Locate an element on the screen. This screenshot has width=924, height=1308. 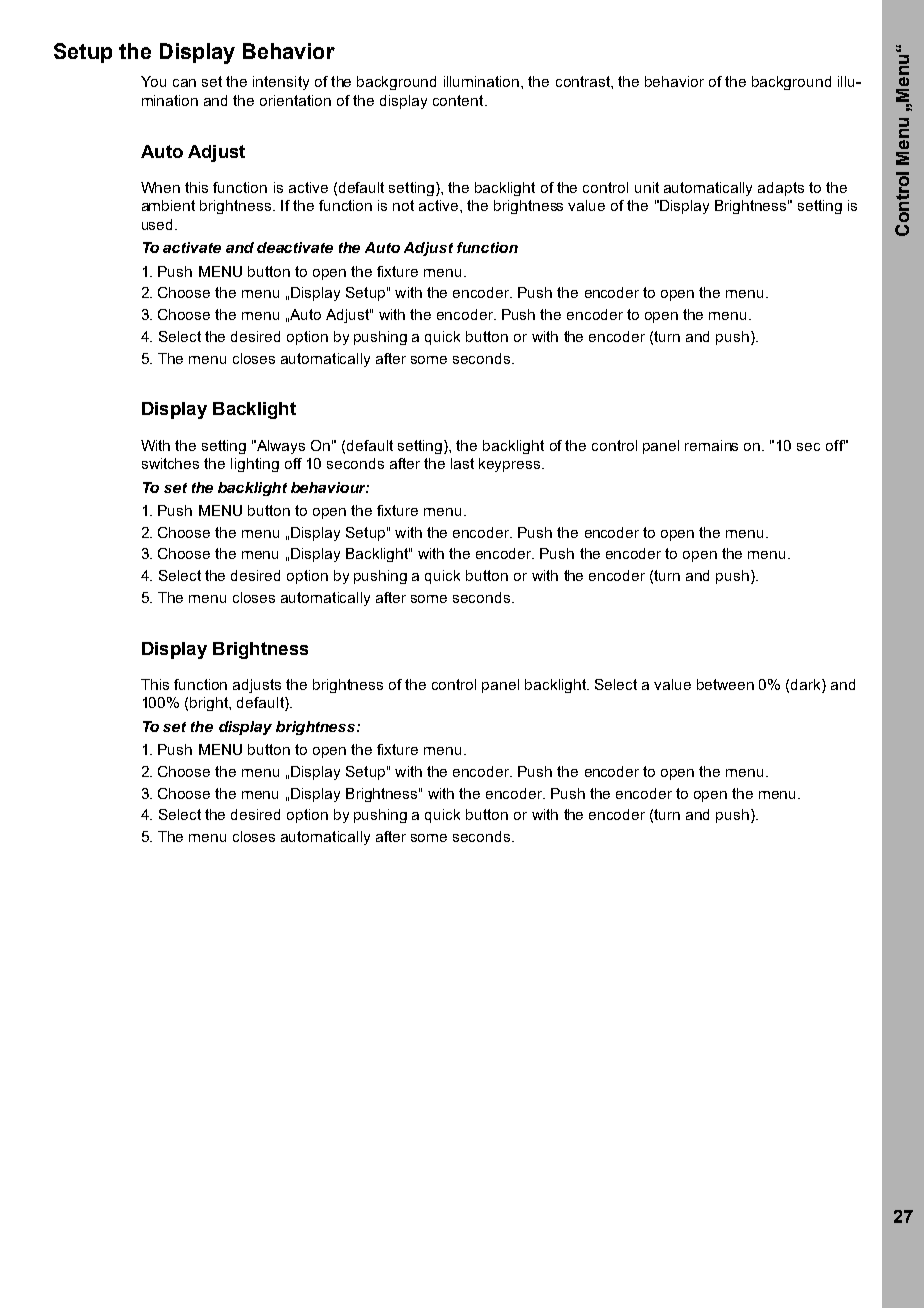
can is located at coordinates (184, 83).
